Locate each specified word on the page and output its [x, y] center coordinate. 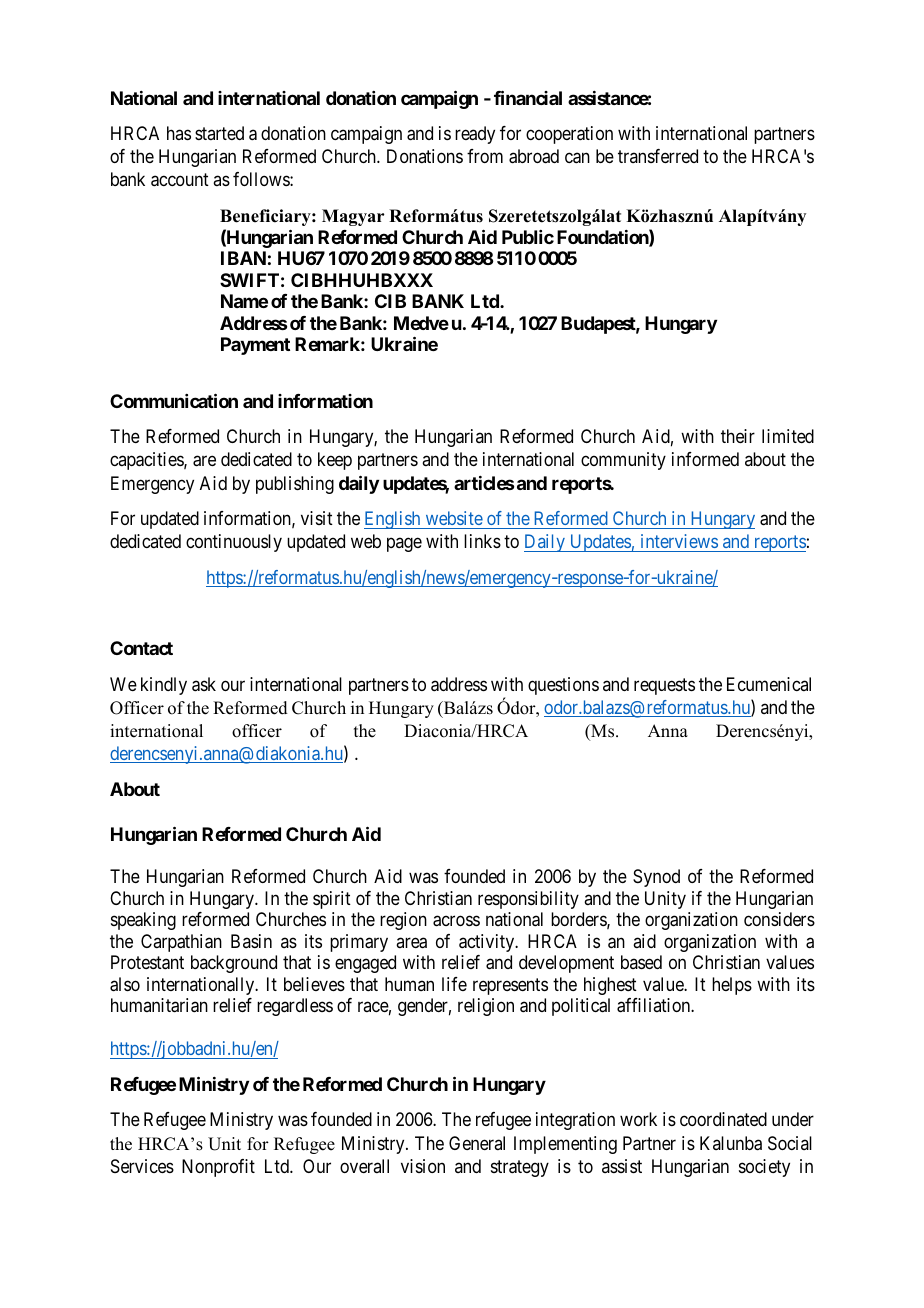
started [219, 133]
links [482, 541]
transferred [658, 156]
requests [664, 686]
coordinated [723, 1119]
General [477, 1143]
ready [475, 135]
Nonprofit [218, 1168]
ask [204, 684]
